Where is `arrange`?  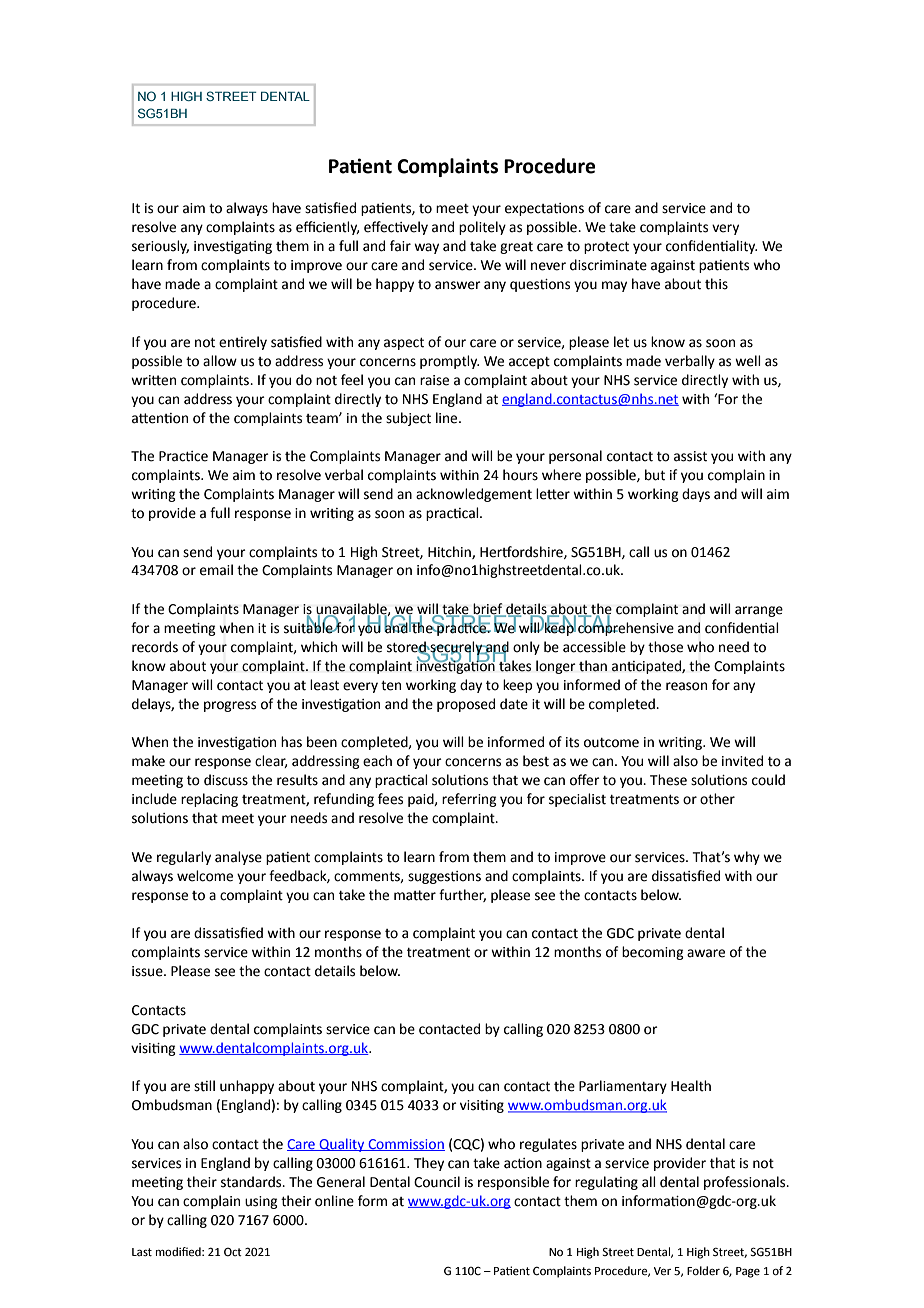 arrange is located at coordinates (759, 611).
